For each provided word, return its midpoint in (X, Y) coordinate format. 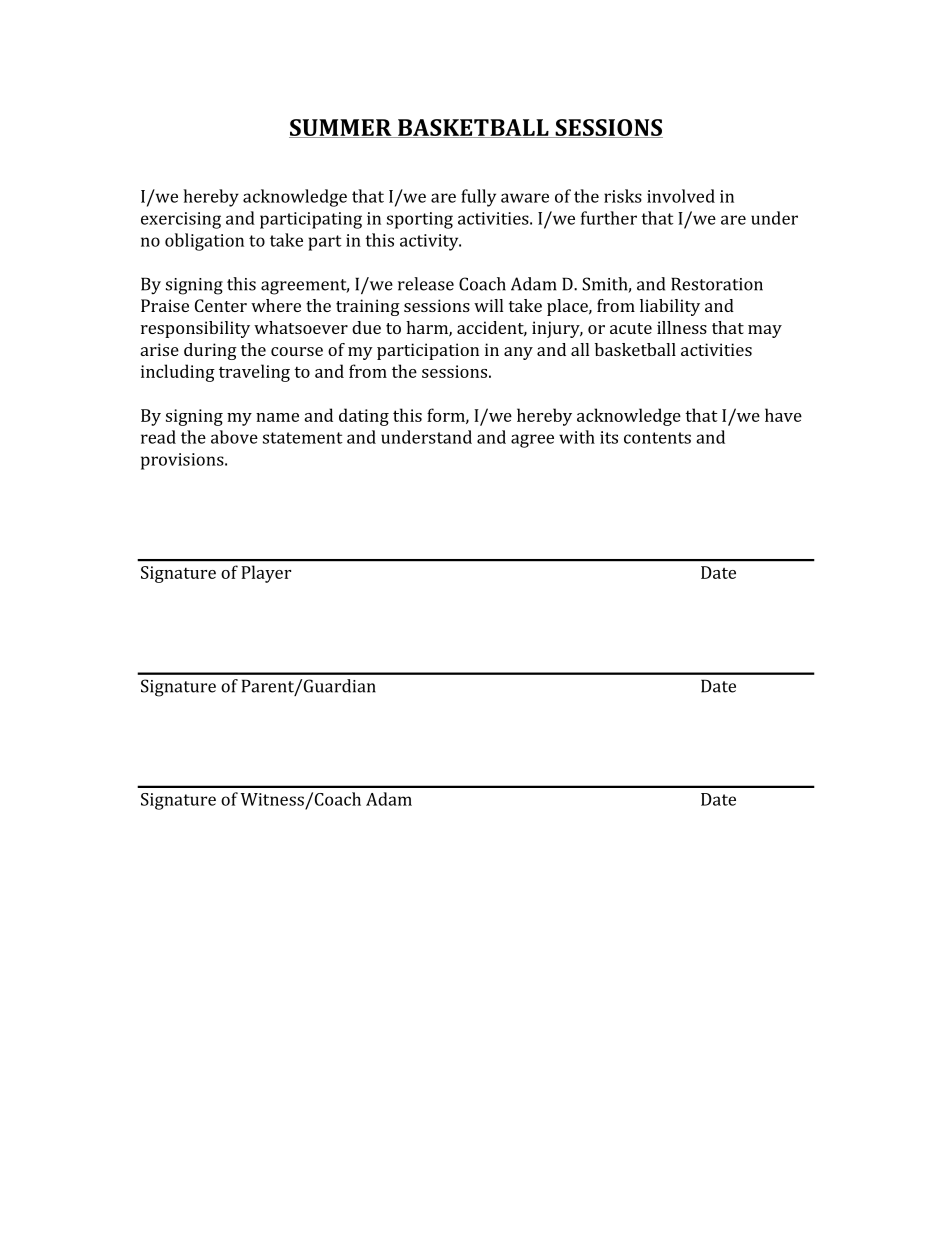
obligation (204, 242)
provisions (183, 461)
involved (681, 196)
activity (430, 242)
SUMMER (341, 128)
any (518, 353)
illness (682, 327)
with (577, 437)
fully (478, 198)
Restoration (717, 284)
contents (657, 438)
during (210, 351)
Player (266, 574)
